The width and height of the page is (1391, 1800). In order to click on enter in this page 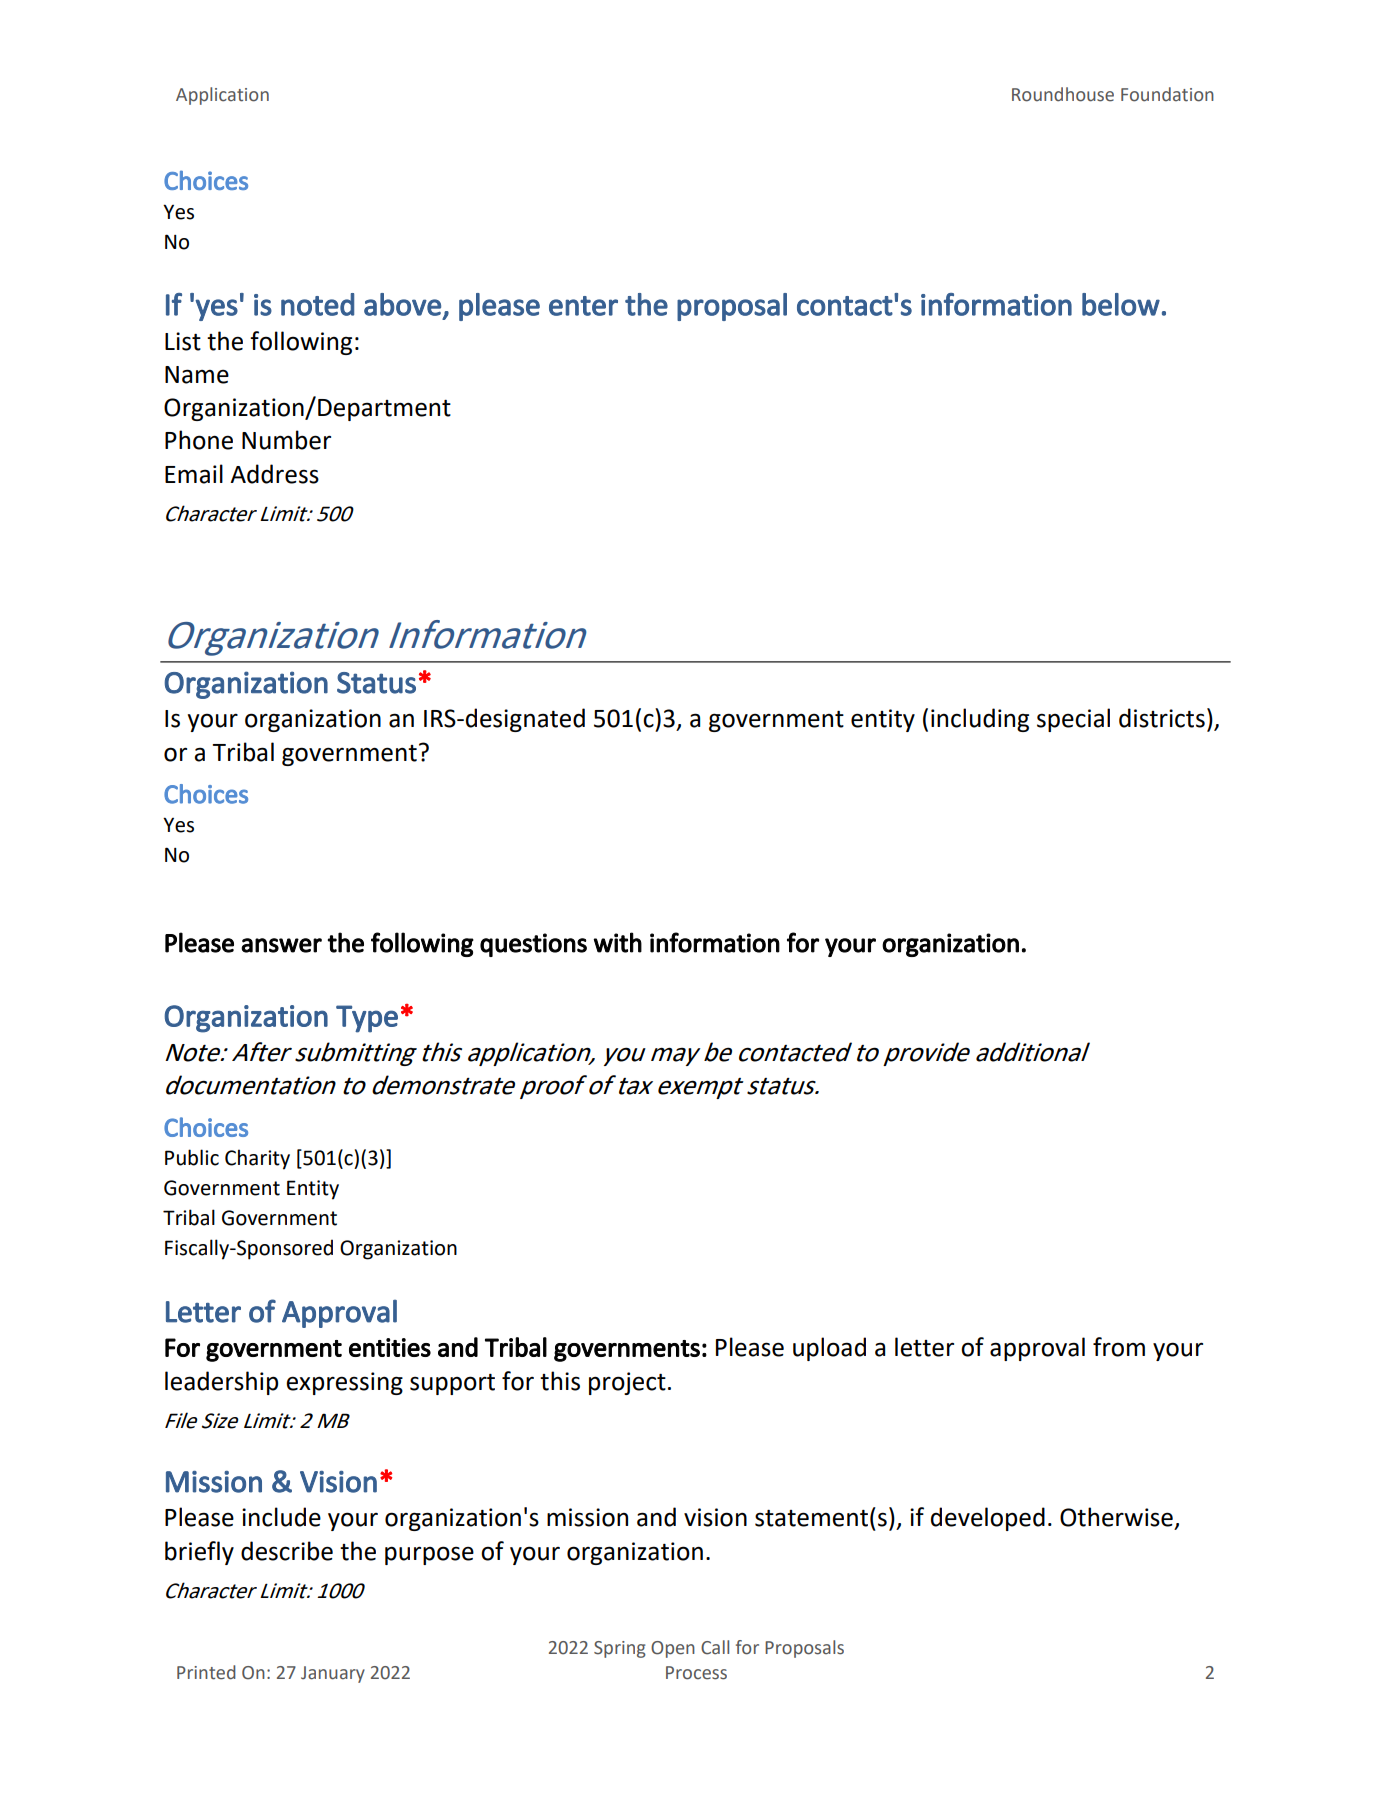, I will do `click(583, 306)`.
